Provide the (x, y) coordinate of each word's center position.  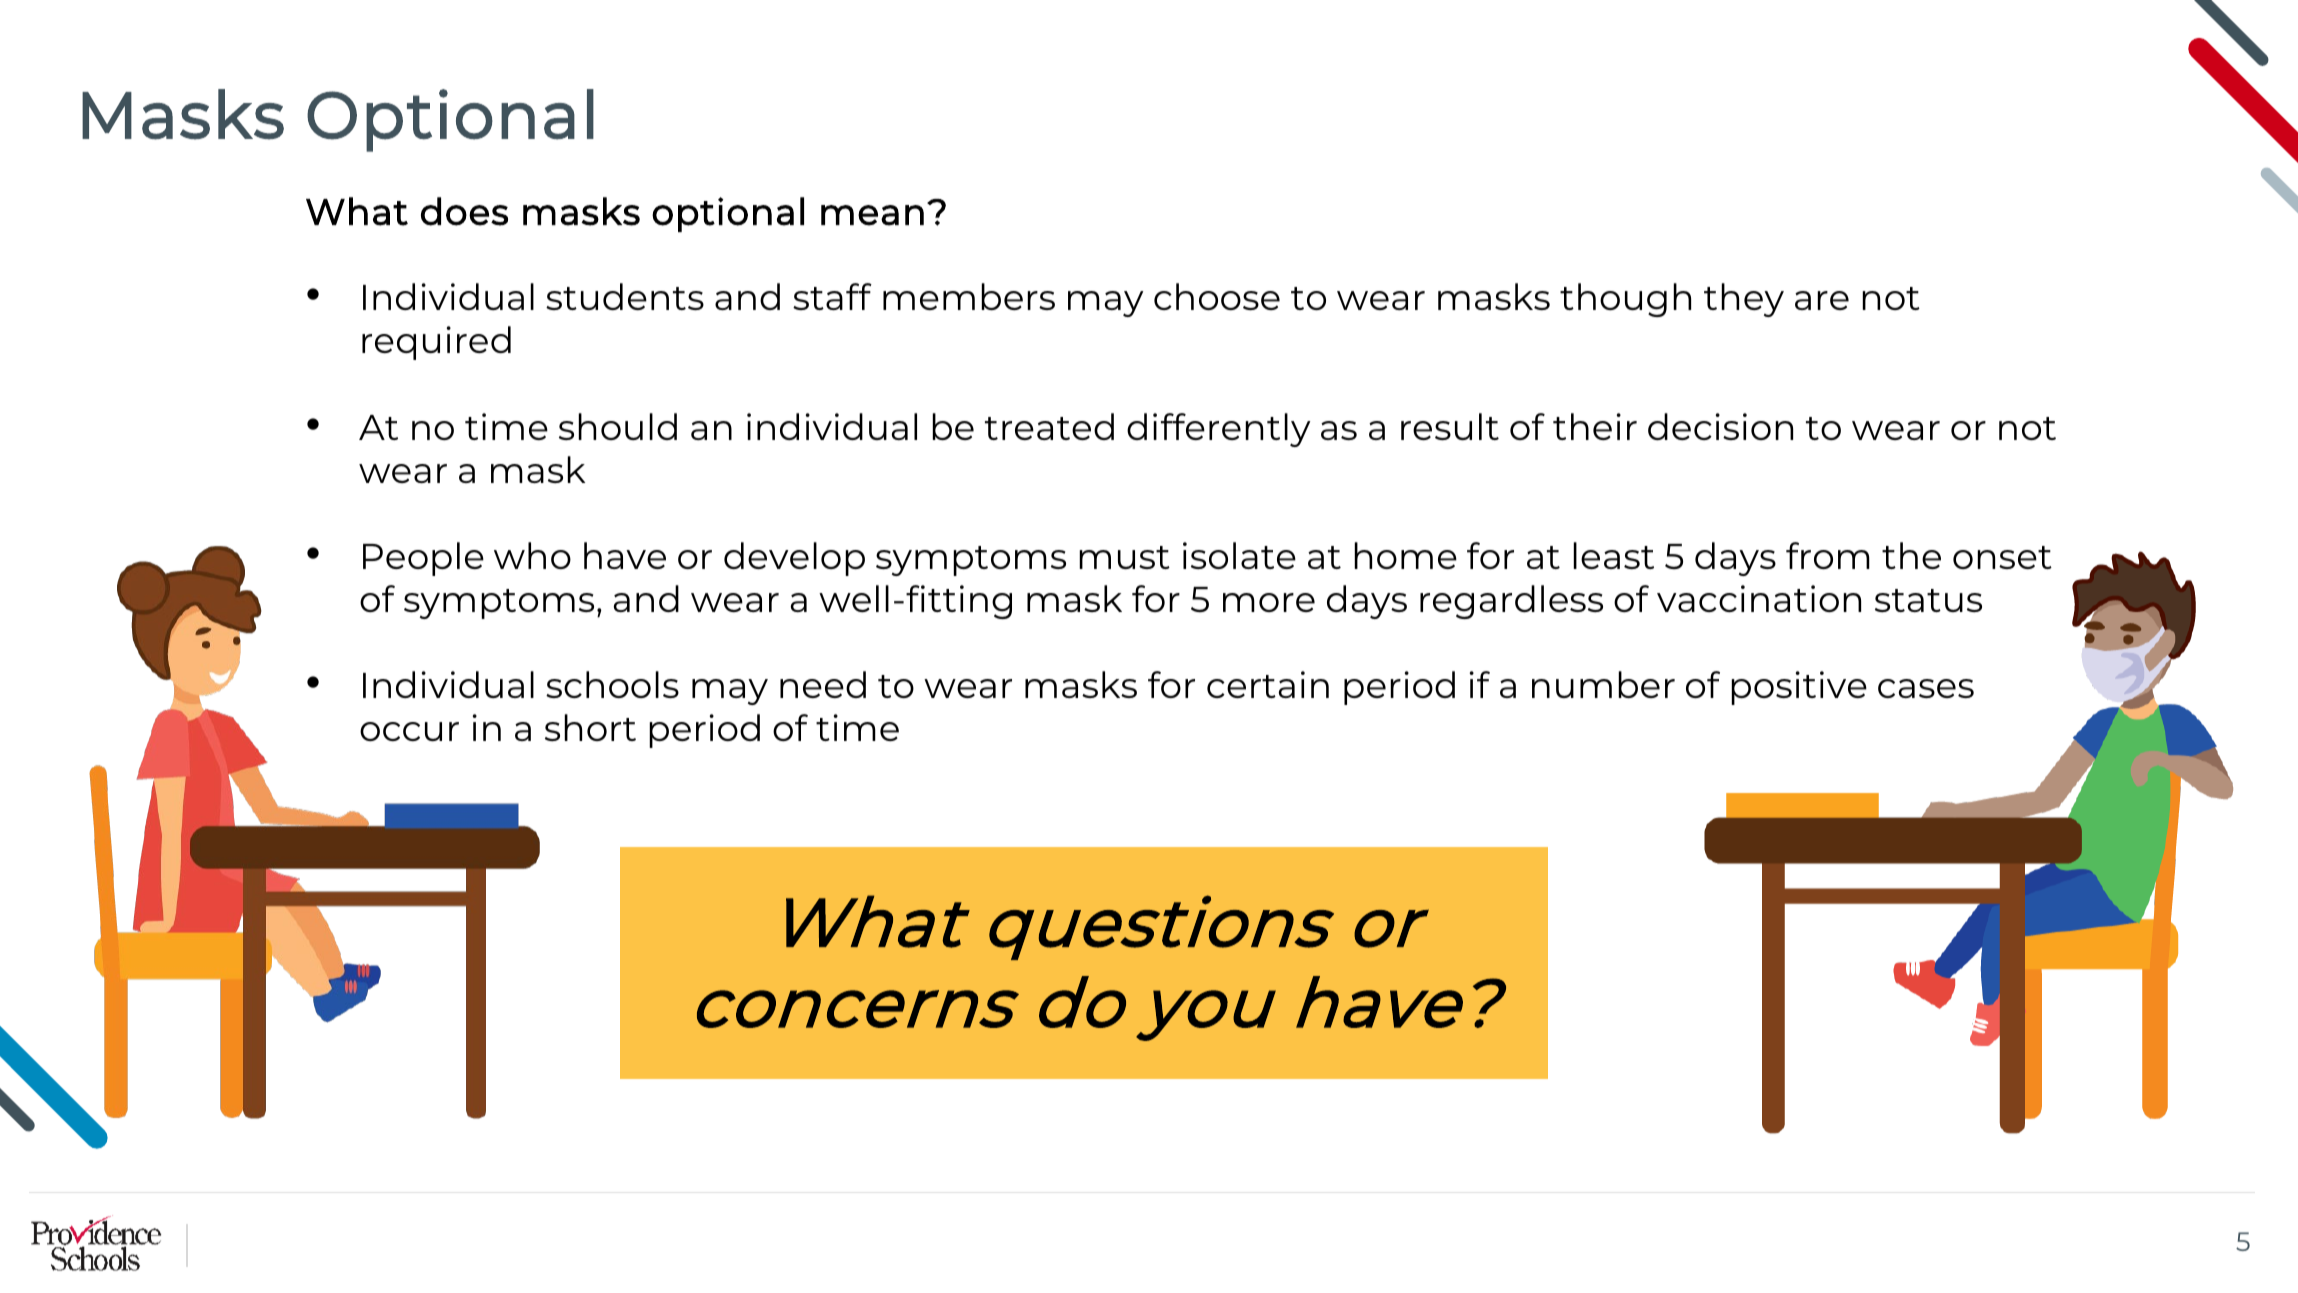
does (464, 211)
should (618, 426)
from (1828, 555)
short (590, 727)
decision (1720, 426)
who (532, 555)
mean (872, 215)
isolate (1239, 555)
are (1822, 300)
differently (1219, 430)
